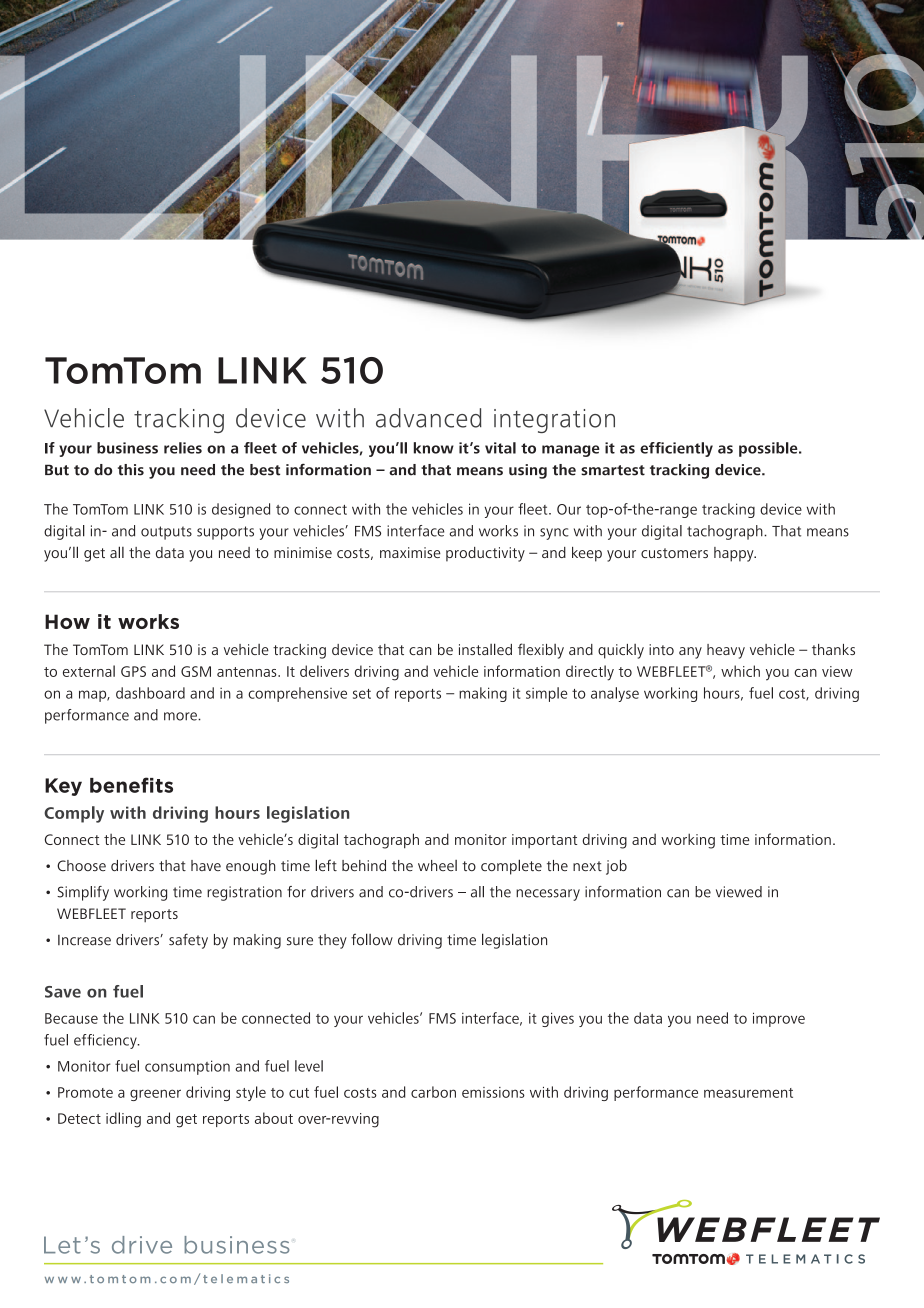 The width and height of the screenshot is (924, 1308). I want to click on know, so click(434, 448).
